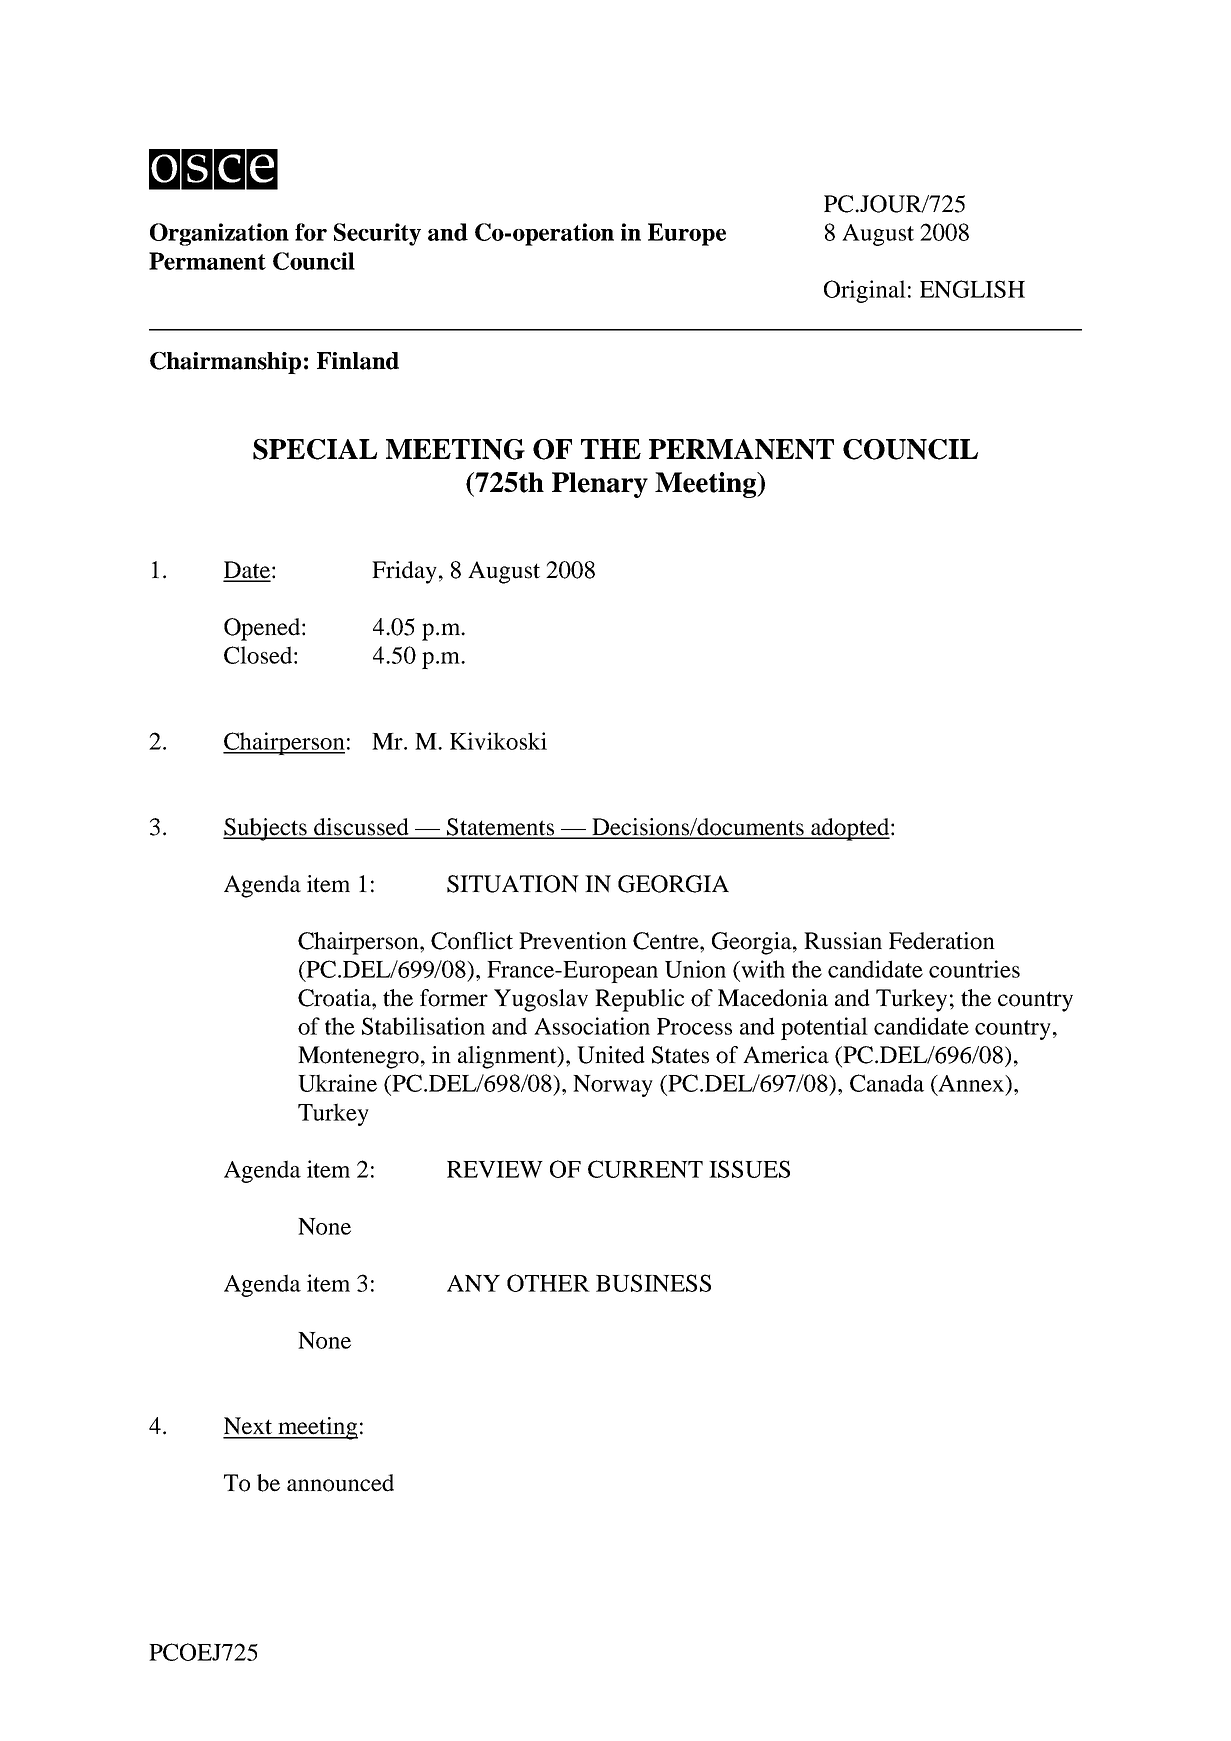 This screenshot has width=1231, height=1741. What do you see at coordinates (548, 1283) in the screenshot?
I see `OTHER` at bounding box center [548, 1283].
